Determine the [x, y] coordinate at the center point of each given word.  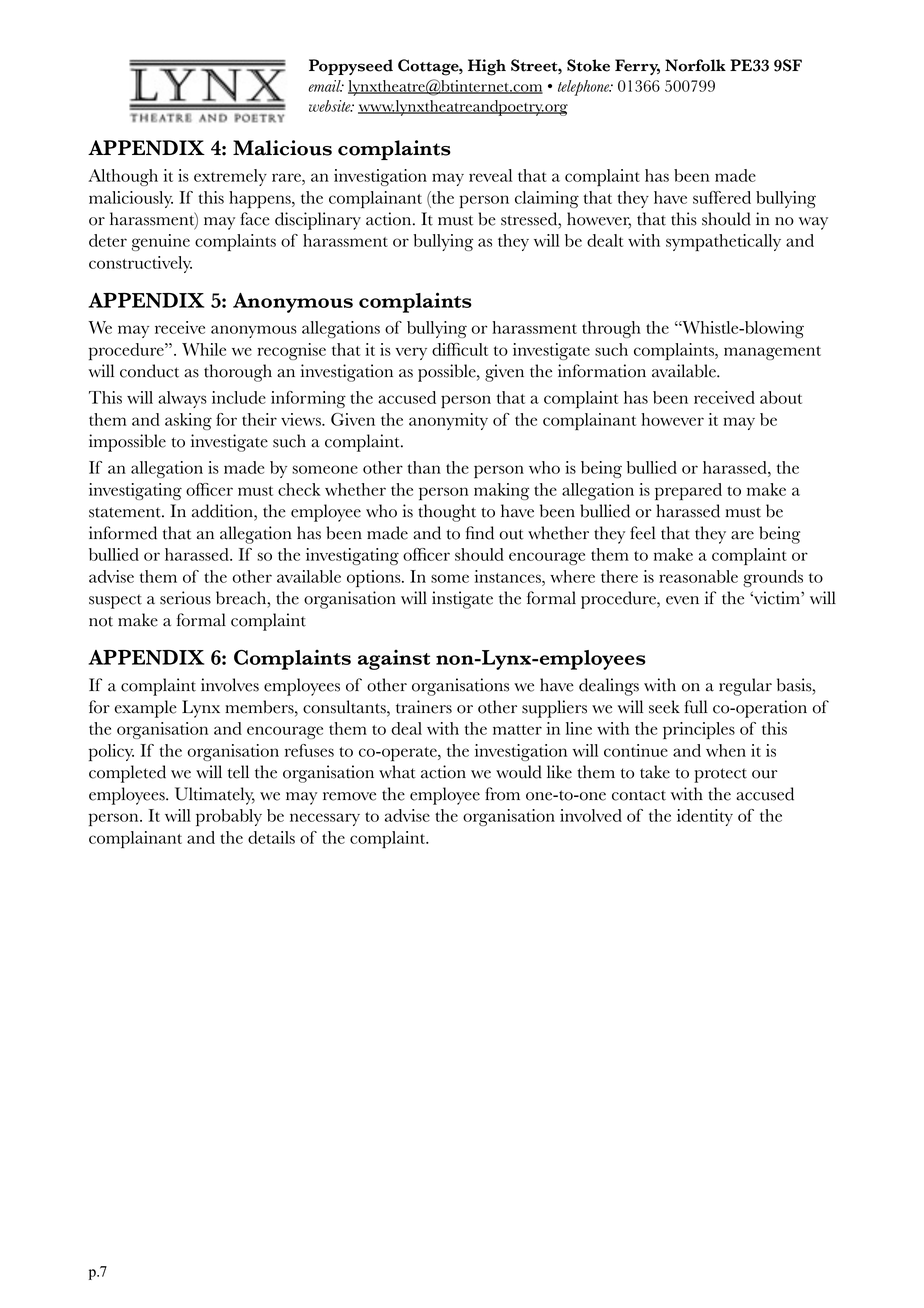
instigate [462, 600]
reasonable [698, 576]
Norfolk [695, 65]
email [326, 86]
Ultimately [215, 796]
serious [185, 598]
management [772, 353]
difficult [460, 349]
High [487, 67]
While [204, 349]
